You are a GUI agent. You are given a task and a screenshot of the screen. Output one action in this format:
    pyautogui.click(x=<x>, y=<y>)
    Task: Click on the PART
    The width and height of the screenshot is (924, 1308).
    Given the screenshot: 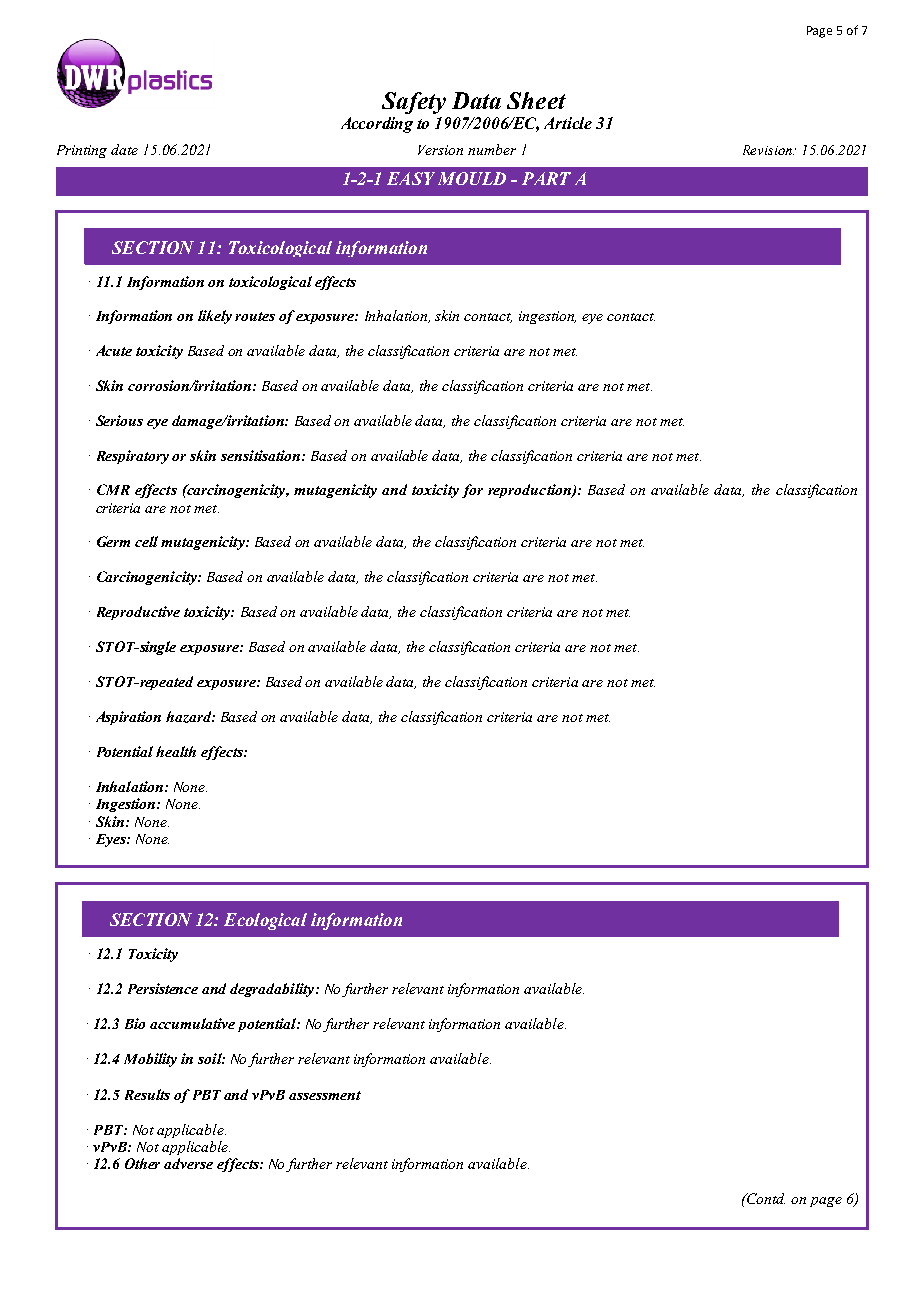 What is the action you would take?
    pyautogui.click(x=546, y=178)
